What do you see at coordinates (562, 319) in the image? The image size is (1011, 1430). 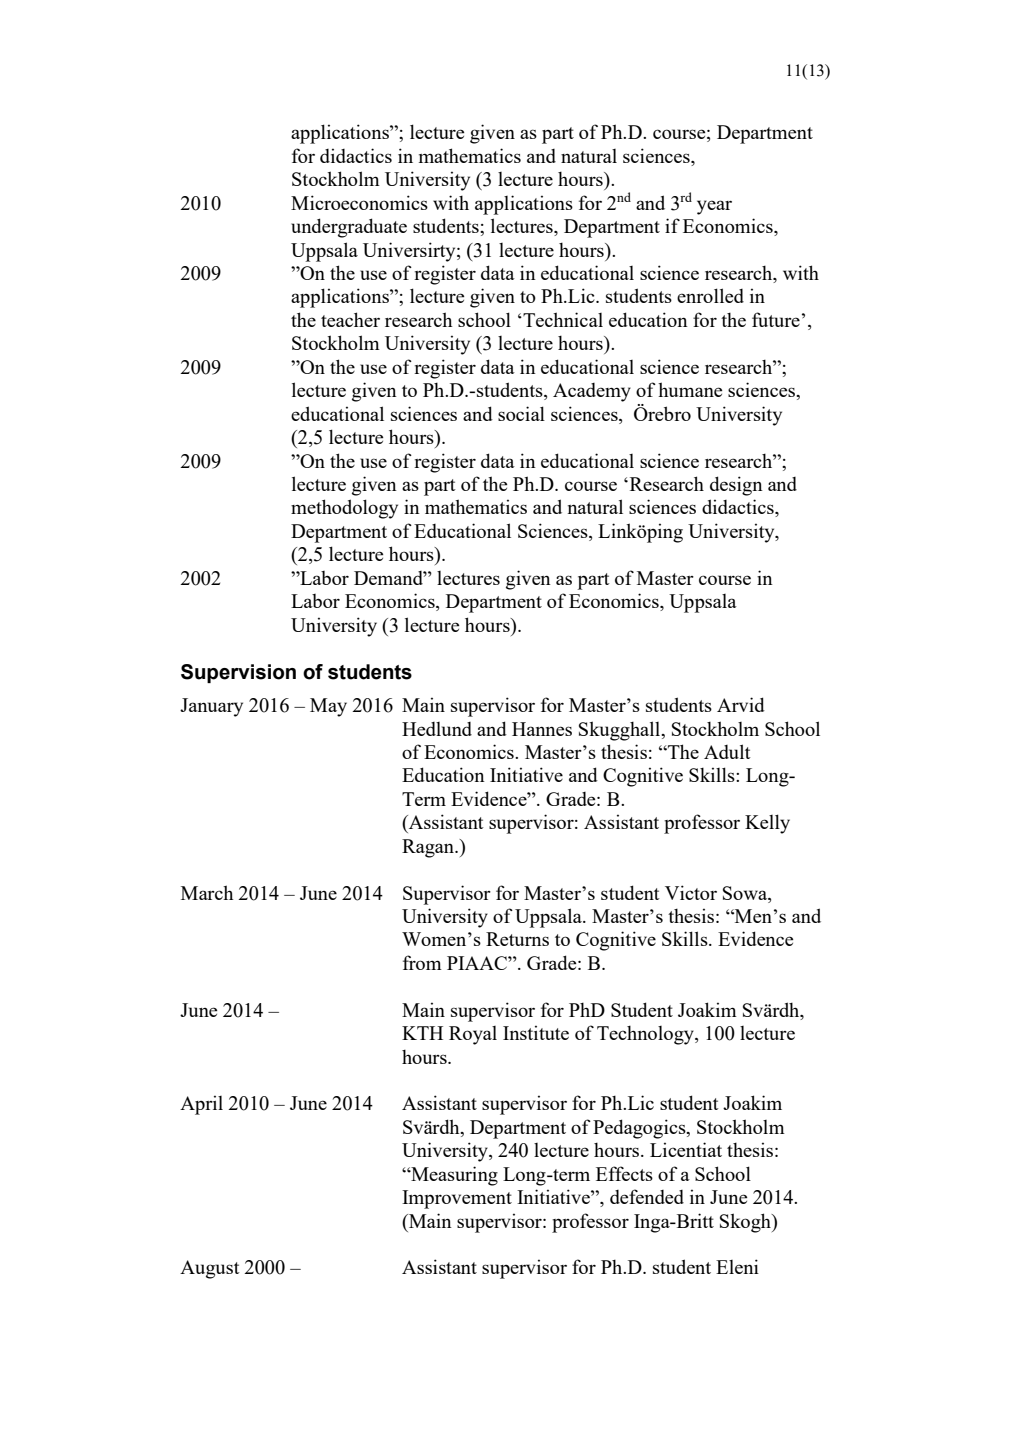 I see `Technical` at bounding box center [562, 319].
